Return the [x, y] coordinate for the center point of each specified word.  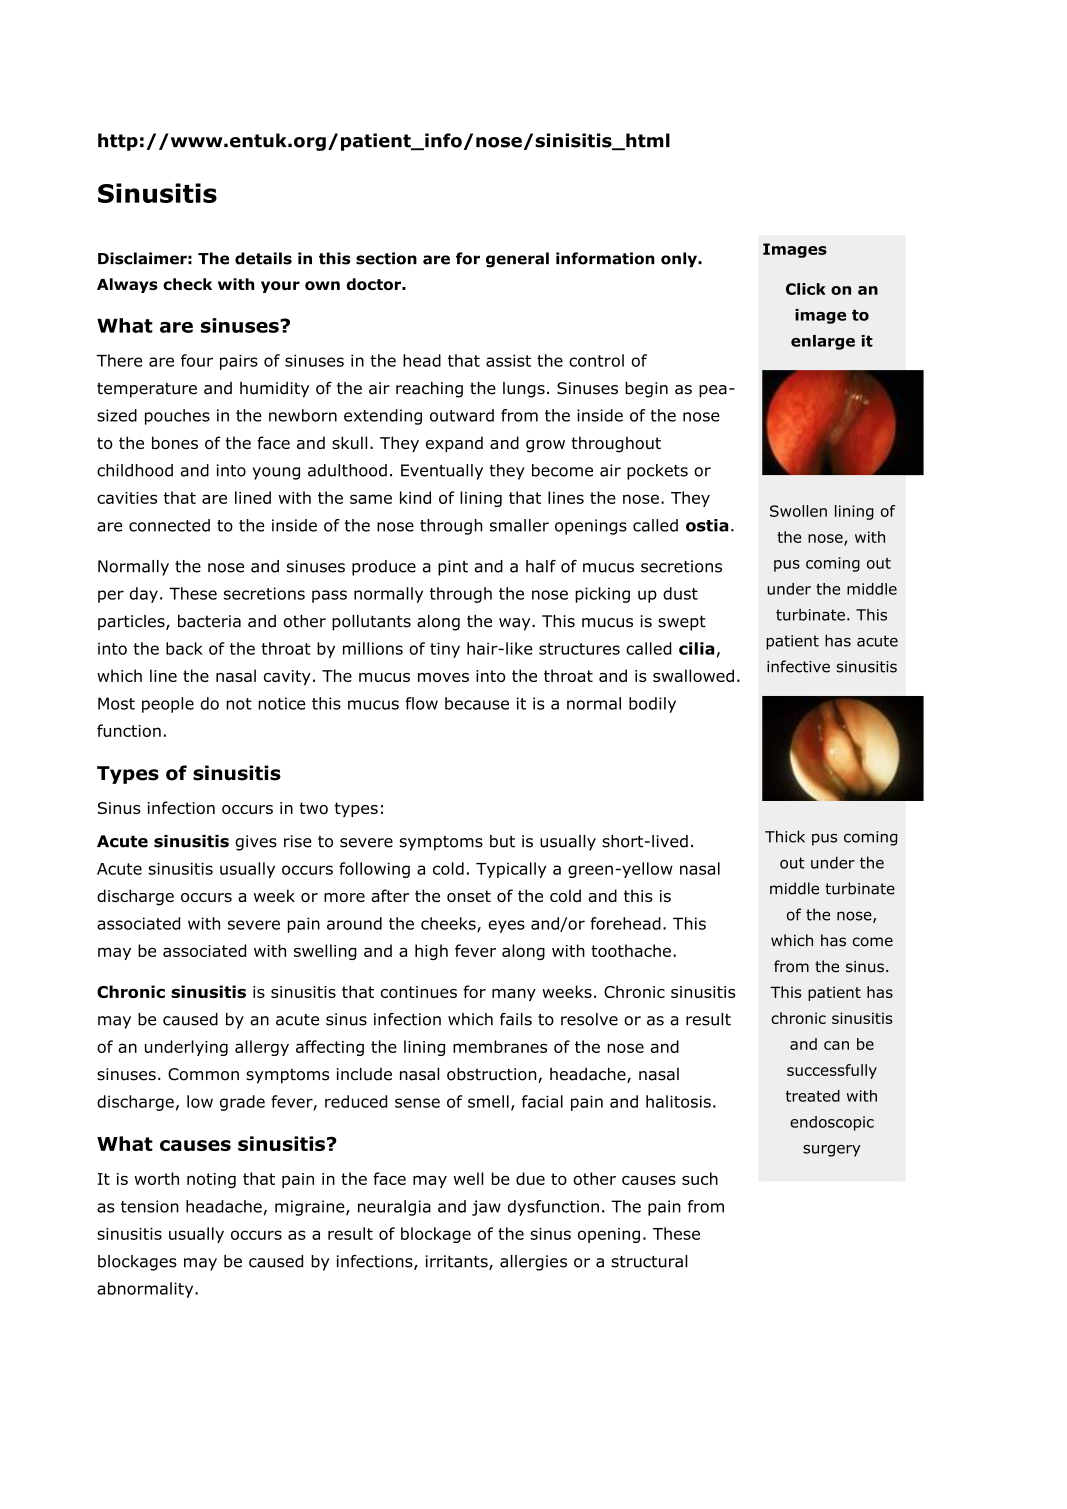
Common [203, 1074]
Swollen [798, 511]
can [836, 1045]
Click [806, 289]
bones [175, 442]
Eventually [442, 472]
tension [150, 1206]
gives [256, 843]
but [502, 841]
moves [443, 677]
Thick [785, 836]
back [184, 648]
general [517, 260]
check [187, 284]
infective [798, 666]
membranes [500, 1046]
